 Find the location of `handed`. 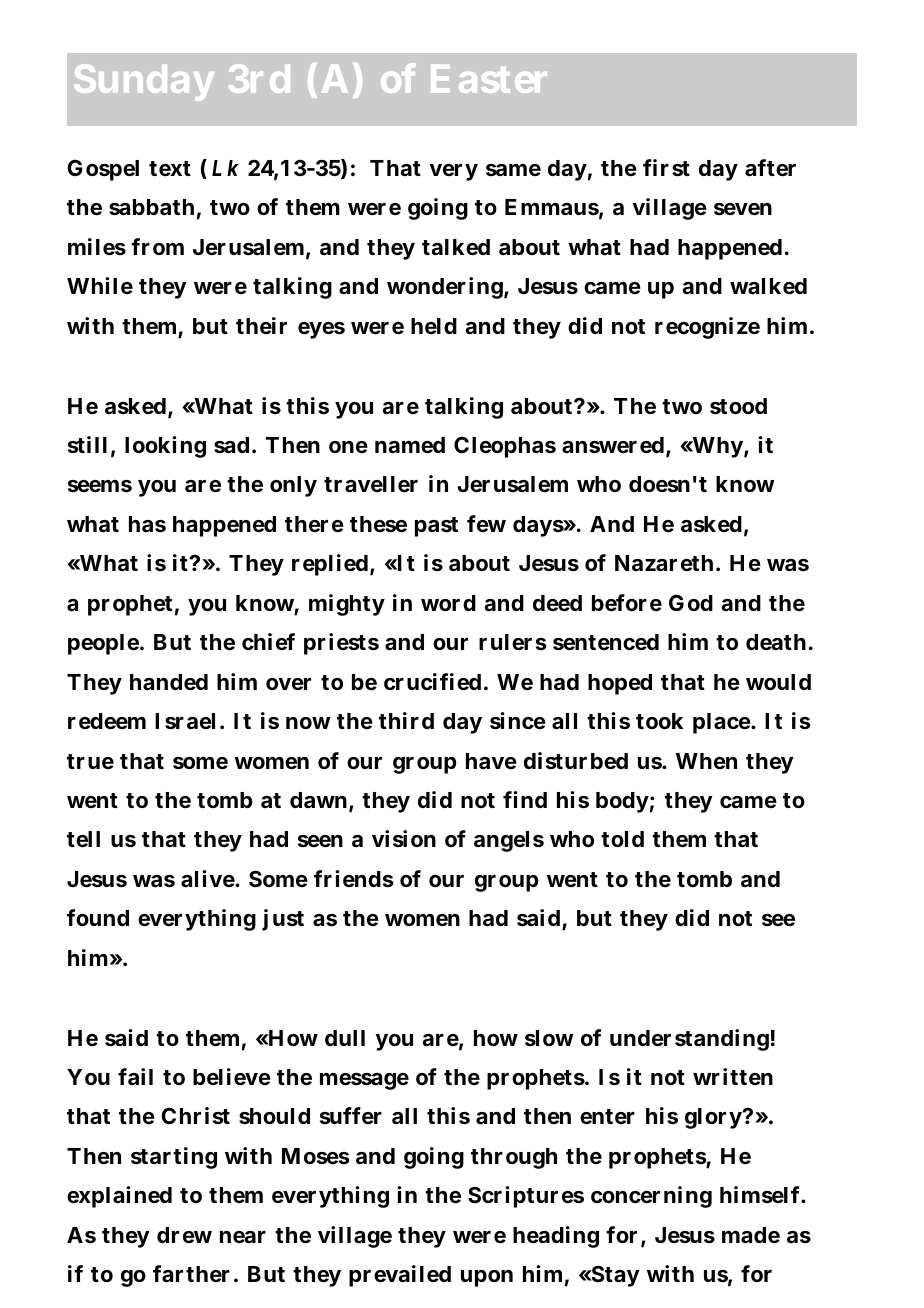

handed is located at coordinates (169, 682).
